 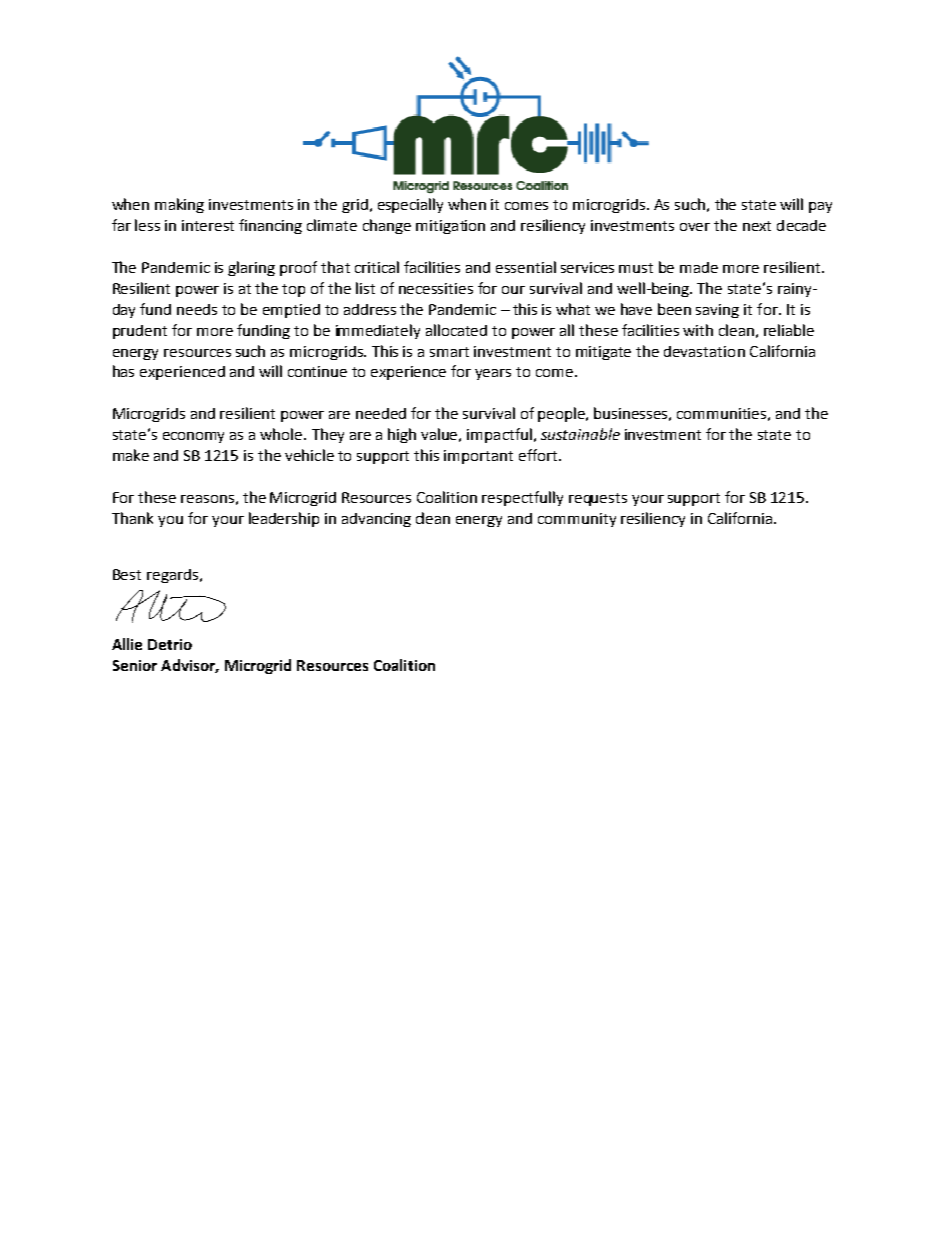 What do you see at coordinates (127, 644) in the screenshot?
I see `Allie` at bounding box center [127, 644].
